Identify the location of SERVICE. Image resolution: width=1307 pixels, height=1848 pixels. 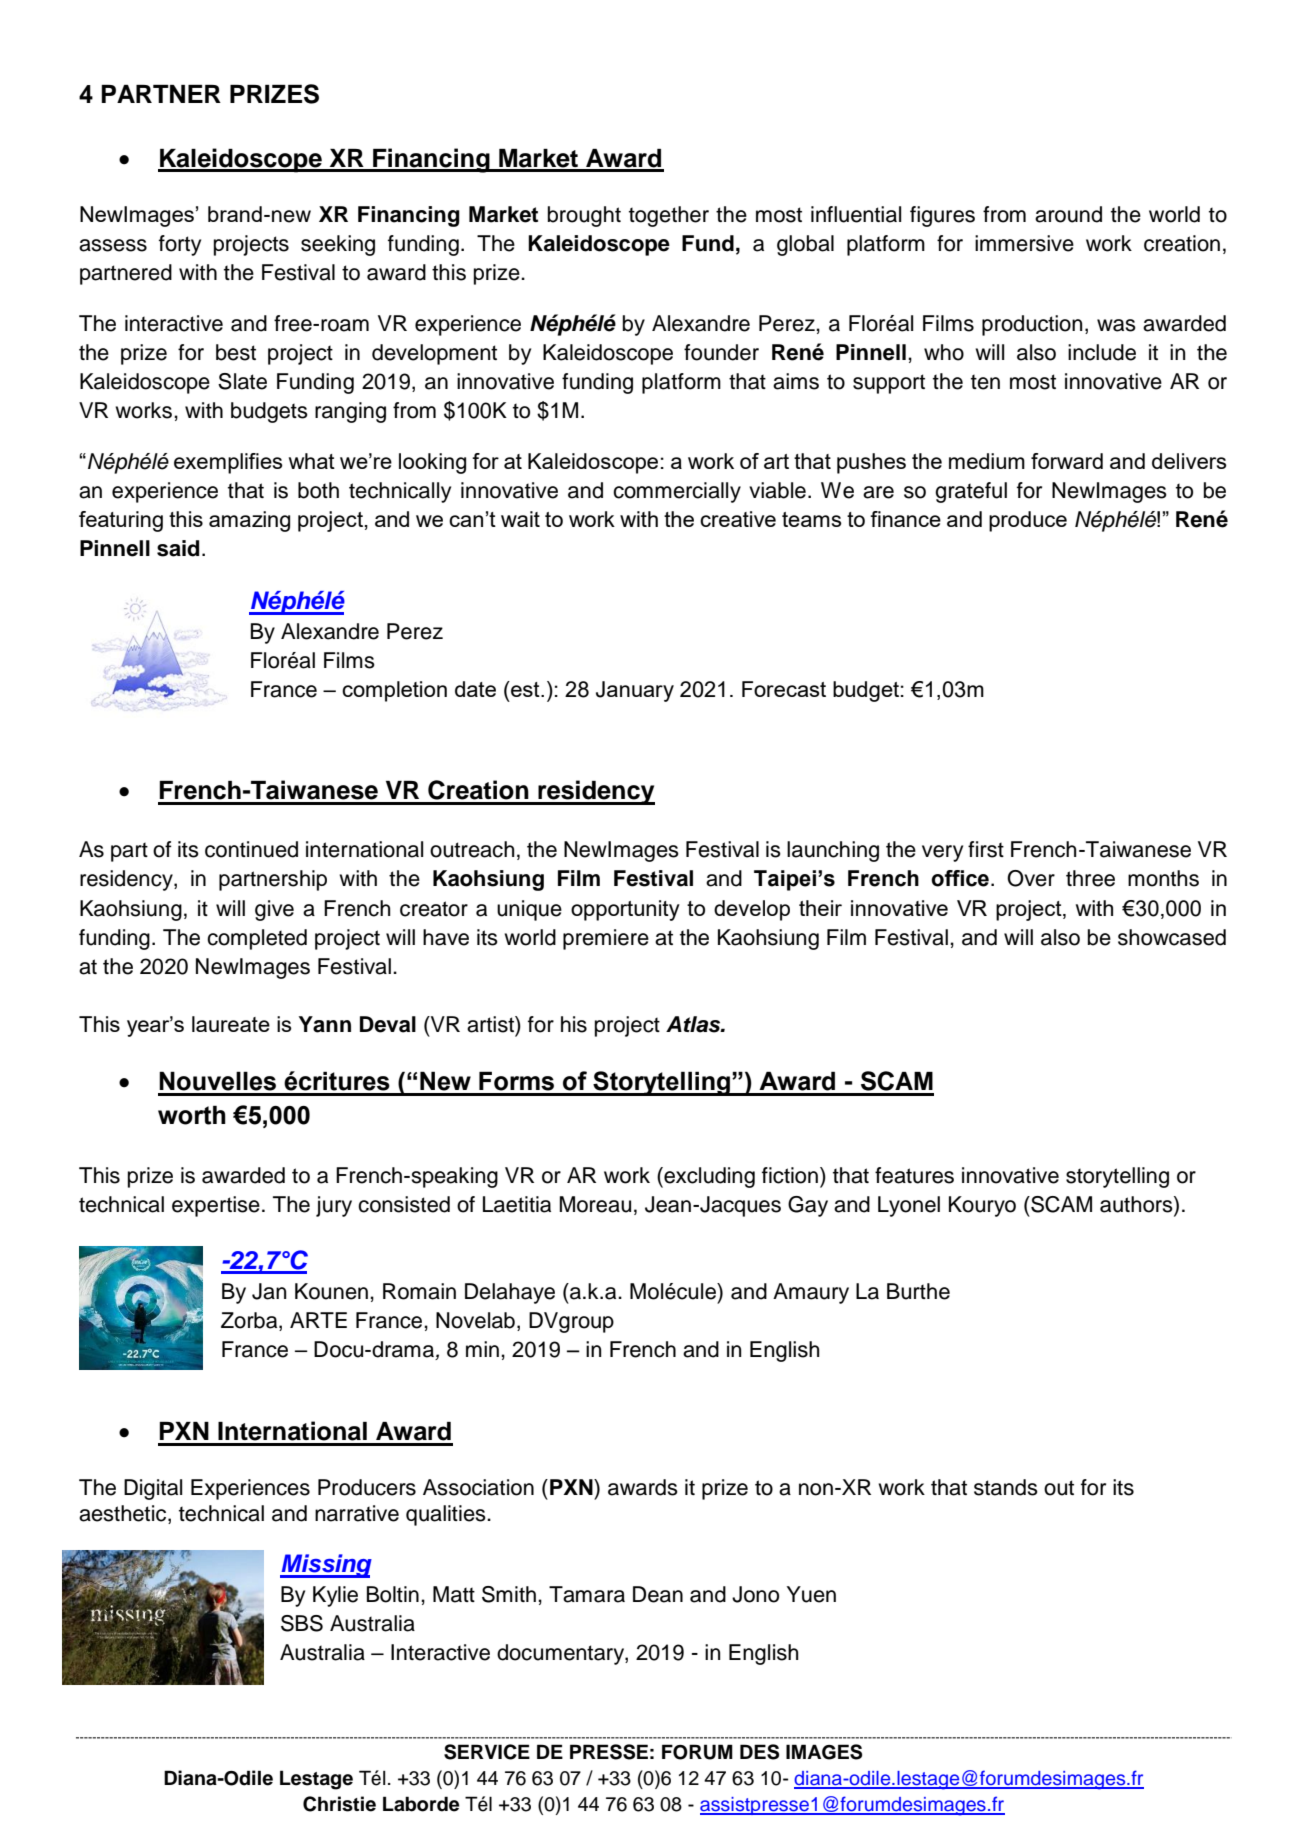
(487, 1752).
